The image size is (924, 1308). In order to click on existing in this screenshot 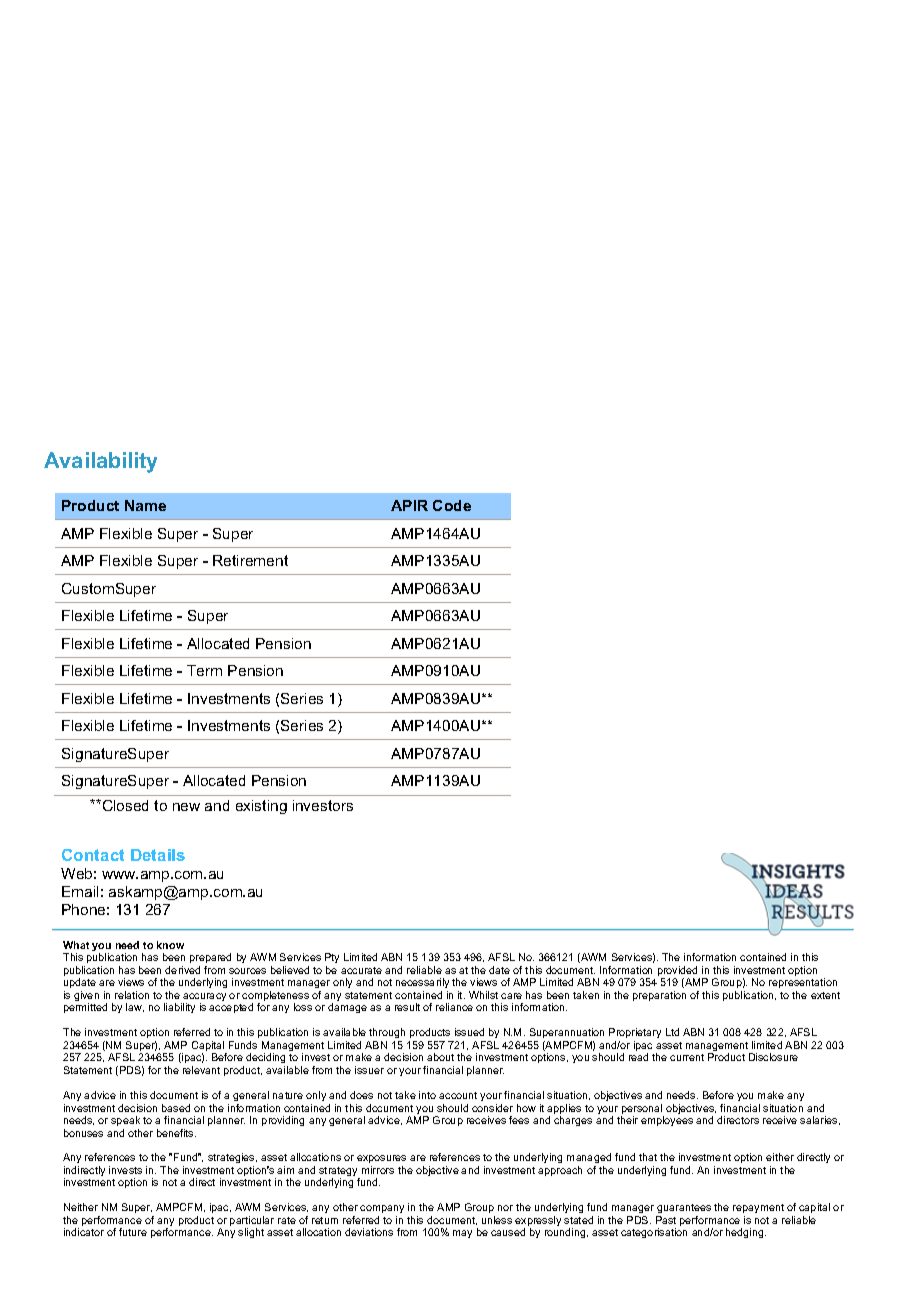, I will do `click(261, 807)`.
